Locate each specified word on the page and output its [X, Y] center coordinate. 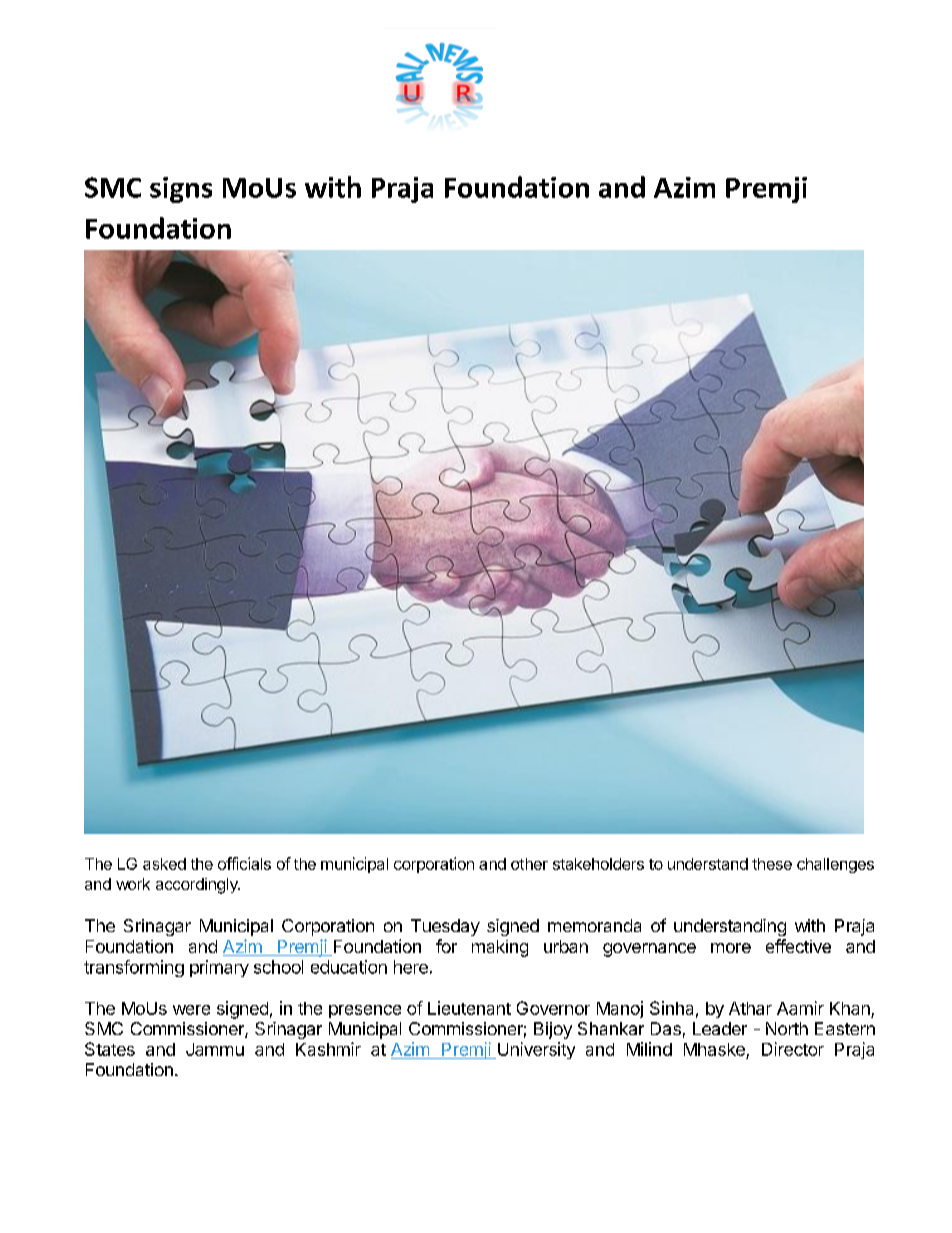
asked [164, 864]
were [191, 1010]
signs [181, 190]
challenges [835, 865]
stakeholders [598, 864]
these [772, 864]
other [529, 864]
